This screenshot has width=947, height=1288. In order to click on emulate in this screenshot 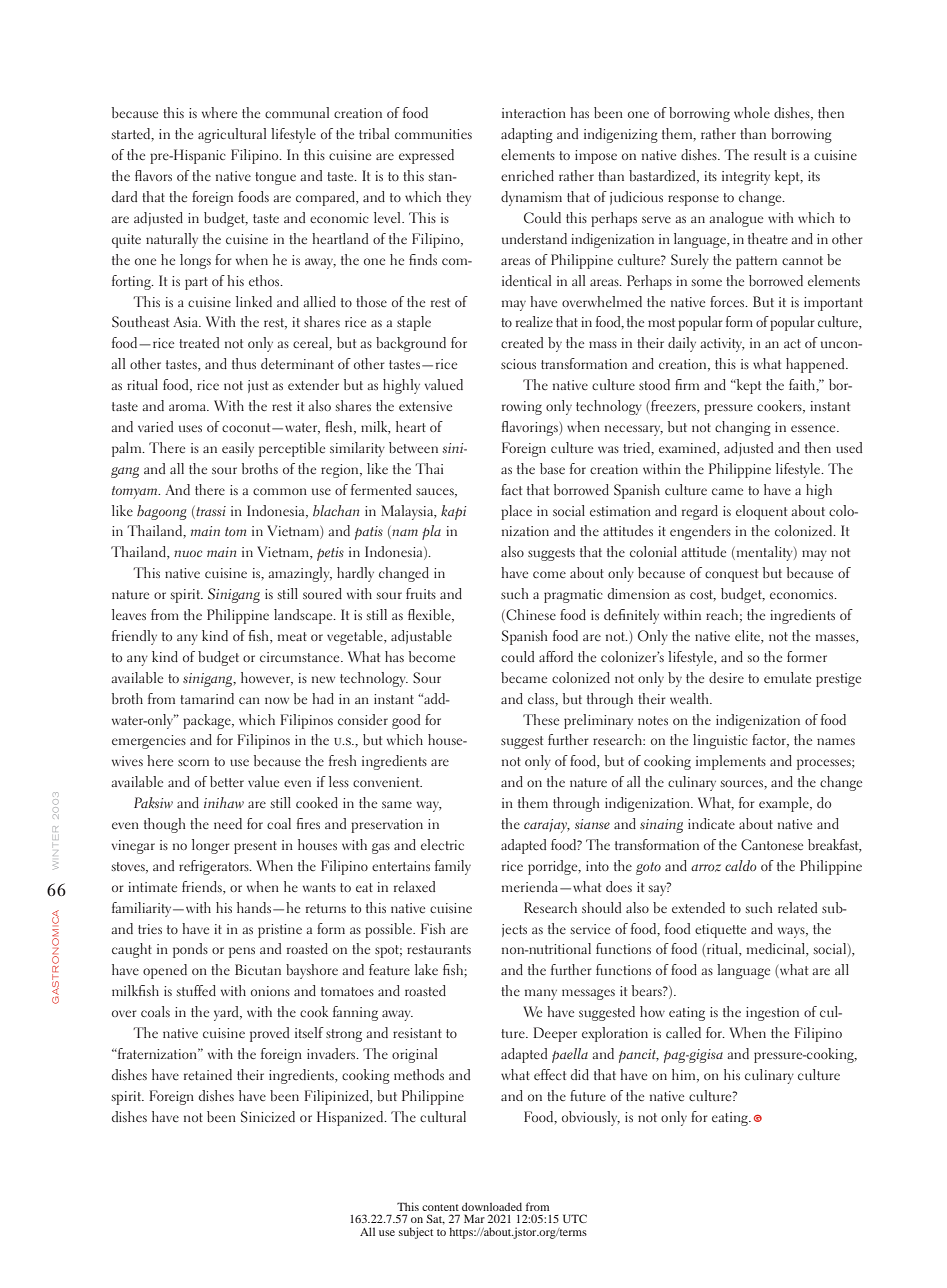, I will do `click(787, 677)`.
